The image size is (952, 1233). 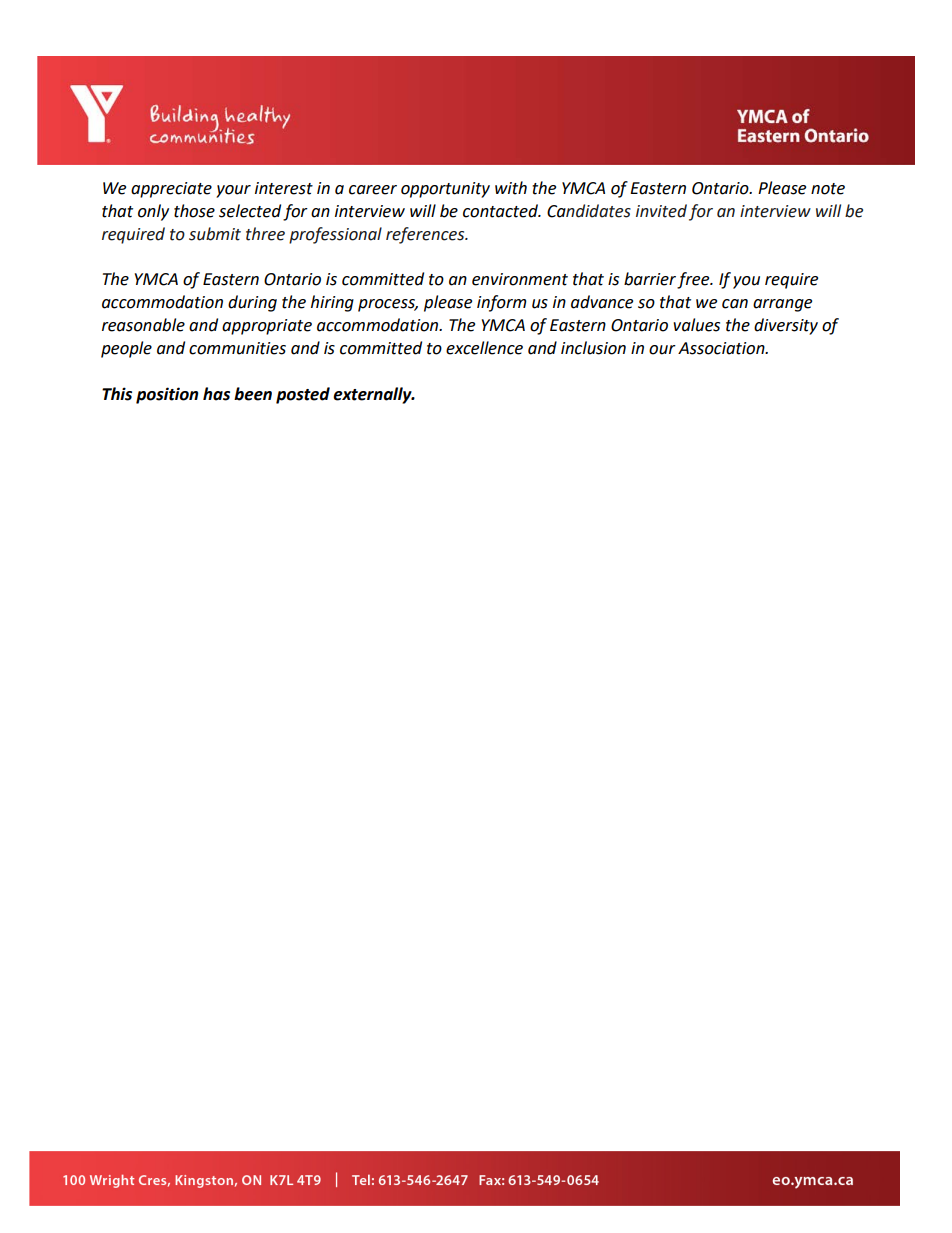 What do you see at coordinates (694, 280) in the screenshot?
I see `free` at bounding box center [694, 280].
